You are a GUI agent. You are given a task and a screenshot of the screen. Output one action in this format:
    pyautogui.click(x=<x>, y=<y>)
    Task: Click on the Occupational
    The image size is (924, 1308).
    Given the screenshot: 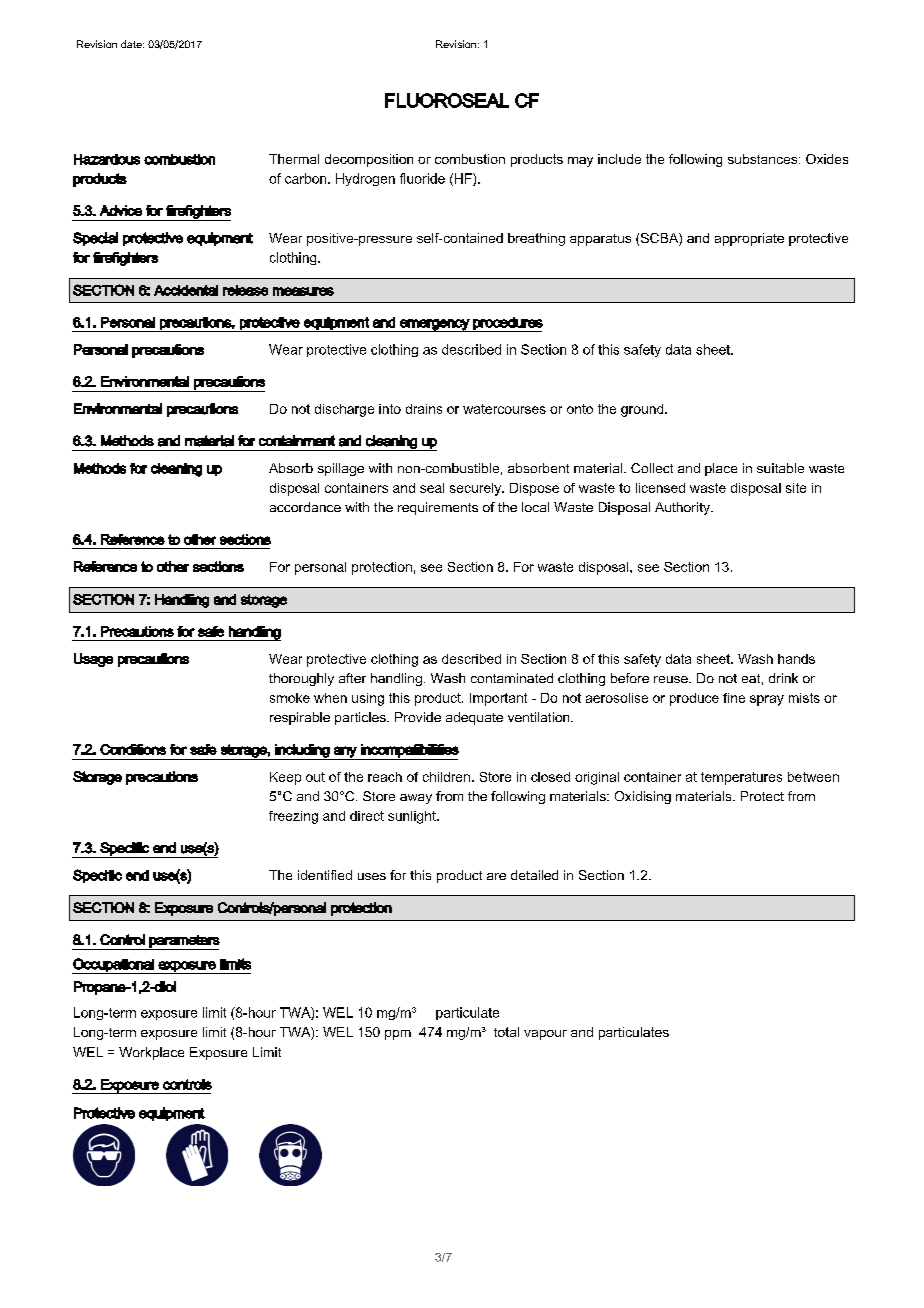 What is the action you would take?
    pyautogui.click(x=114, y=966)
